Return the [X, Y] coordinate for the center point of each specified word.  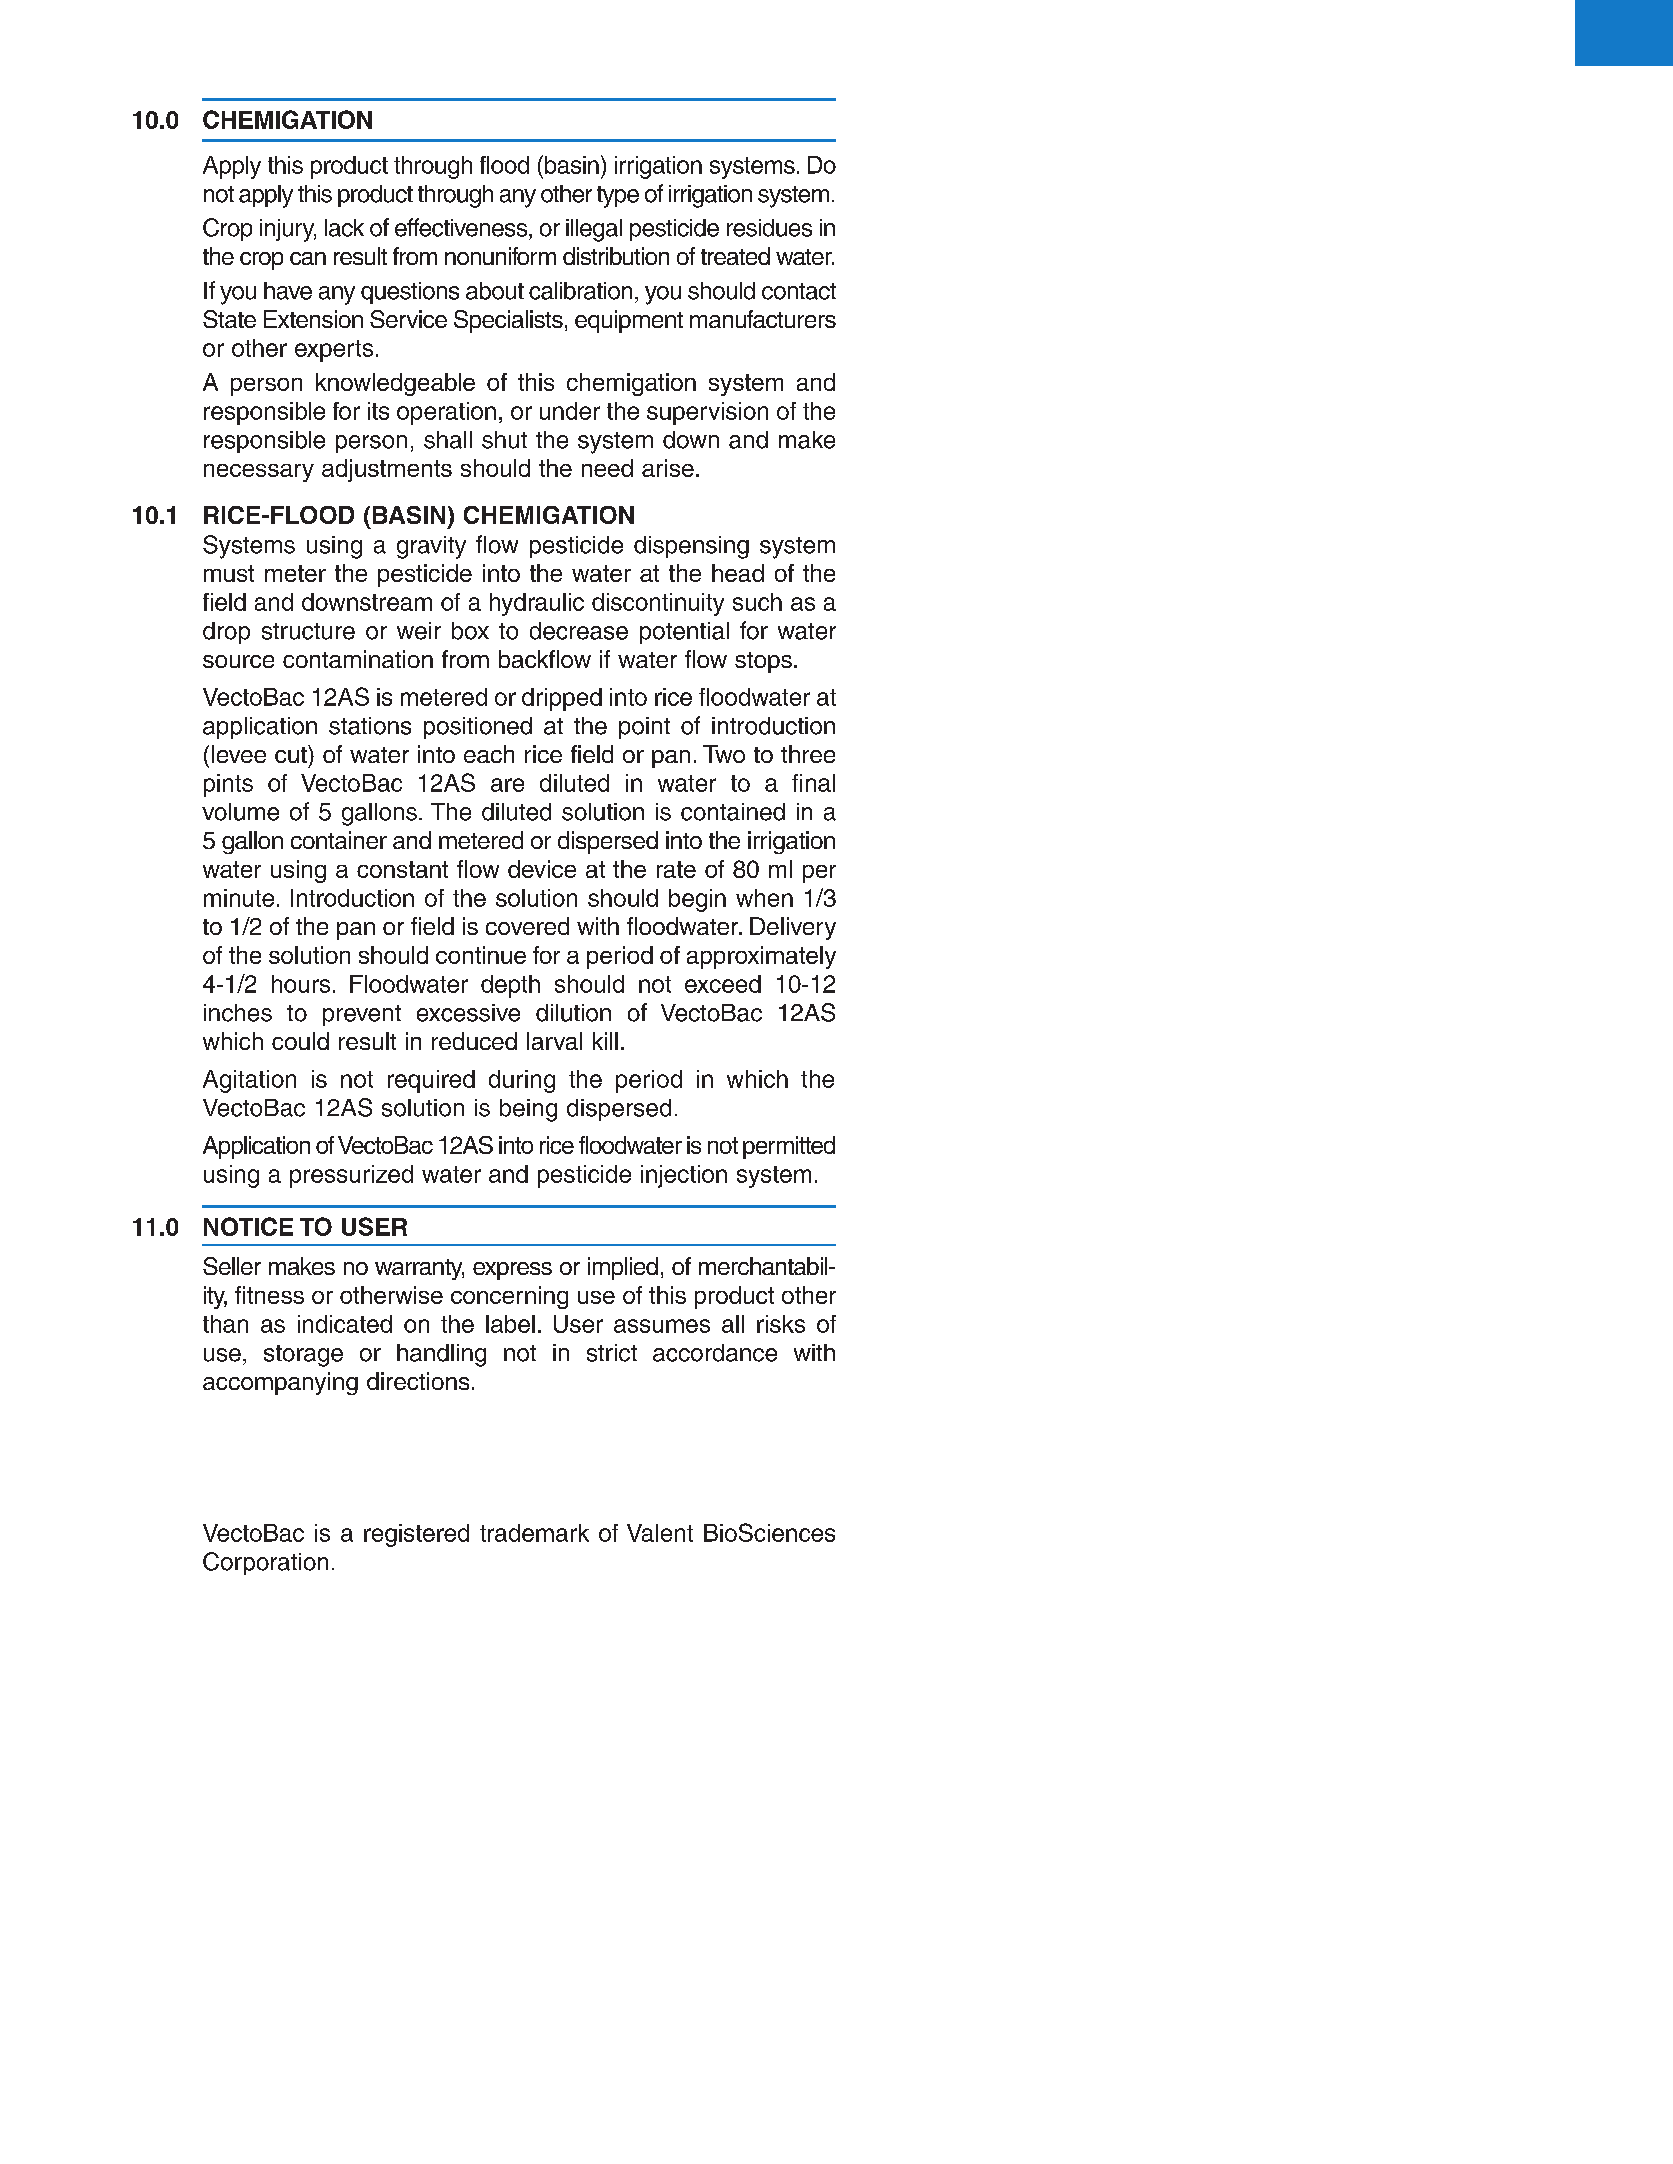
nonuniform [500, 256]
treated [735, 256]
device [542, 869]
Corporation [265, 1563]
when [764, 898]
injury [288, 230]
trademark [534, 1533]
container [339, 840]
